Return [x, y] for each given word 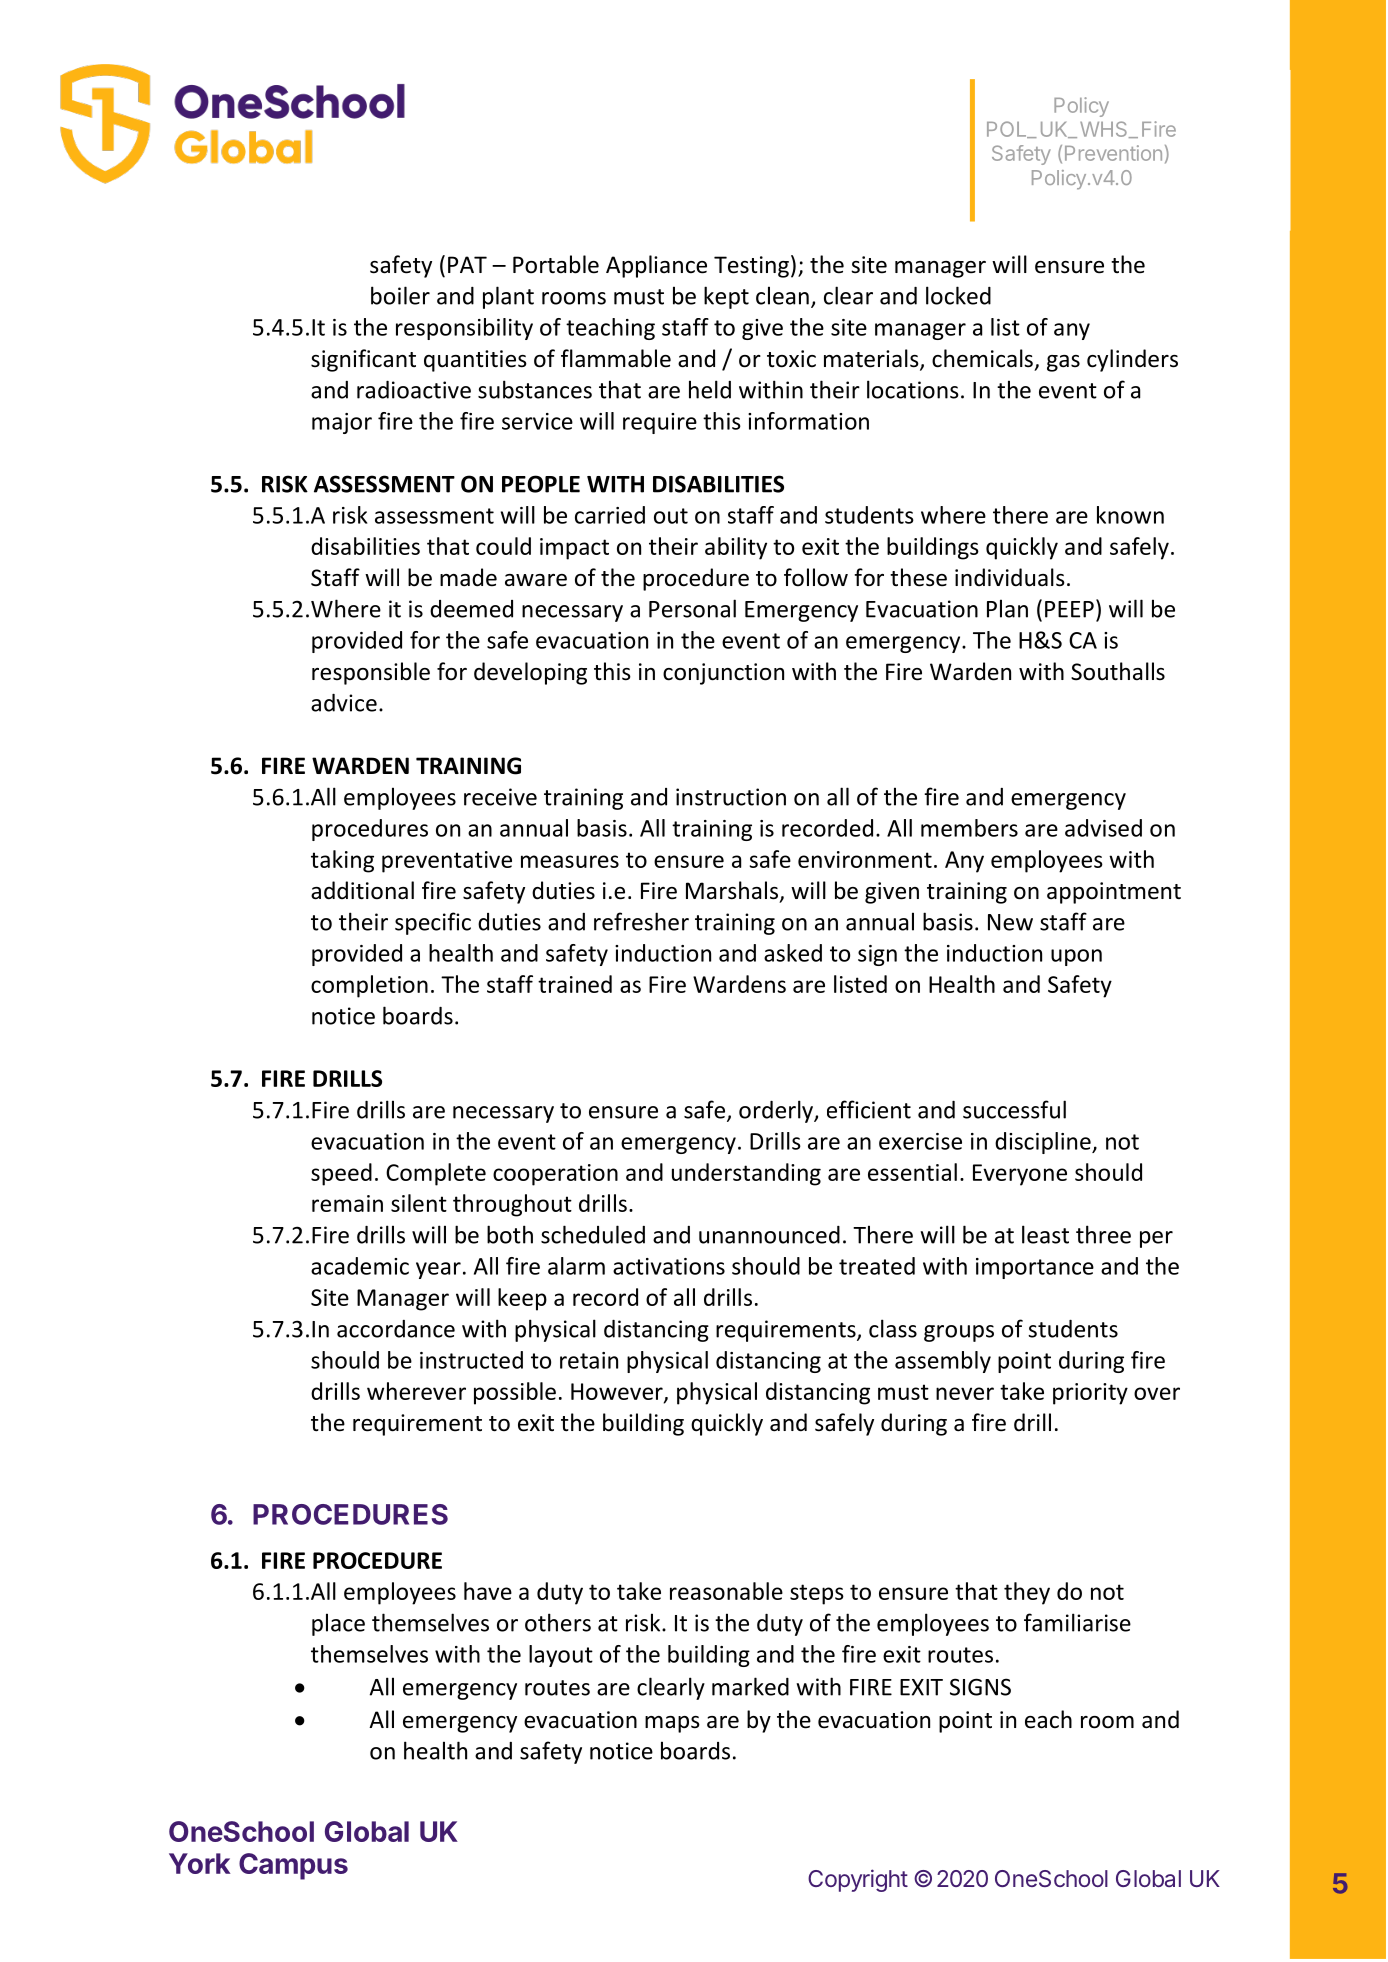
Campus [293, 1866]
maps [672, 1724]
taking [342, 861]
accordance [396, 1329]
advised [1103, 828]
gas [1063, 363]
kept [726, 297]
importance [1035, 1268]
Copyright [858, 1880]
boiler [400, 295]
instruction [731, 797]
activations [669, 1266]
